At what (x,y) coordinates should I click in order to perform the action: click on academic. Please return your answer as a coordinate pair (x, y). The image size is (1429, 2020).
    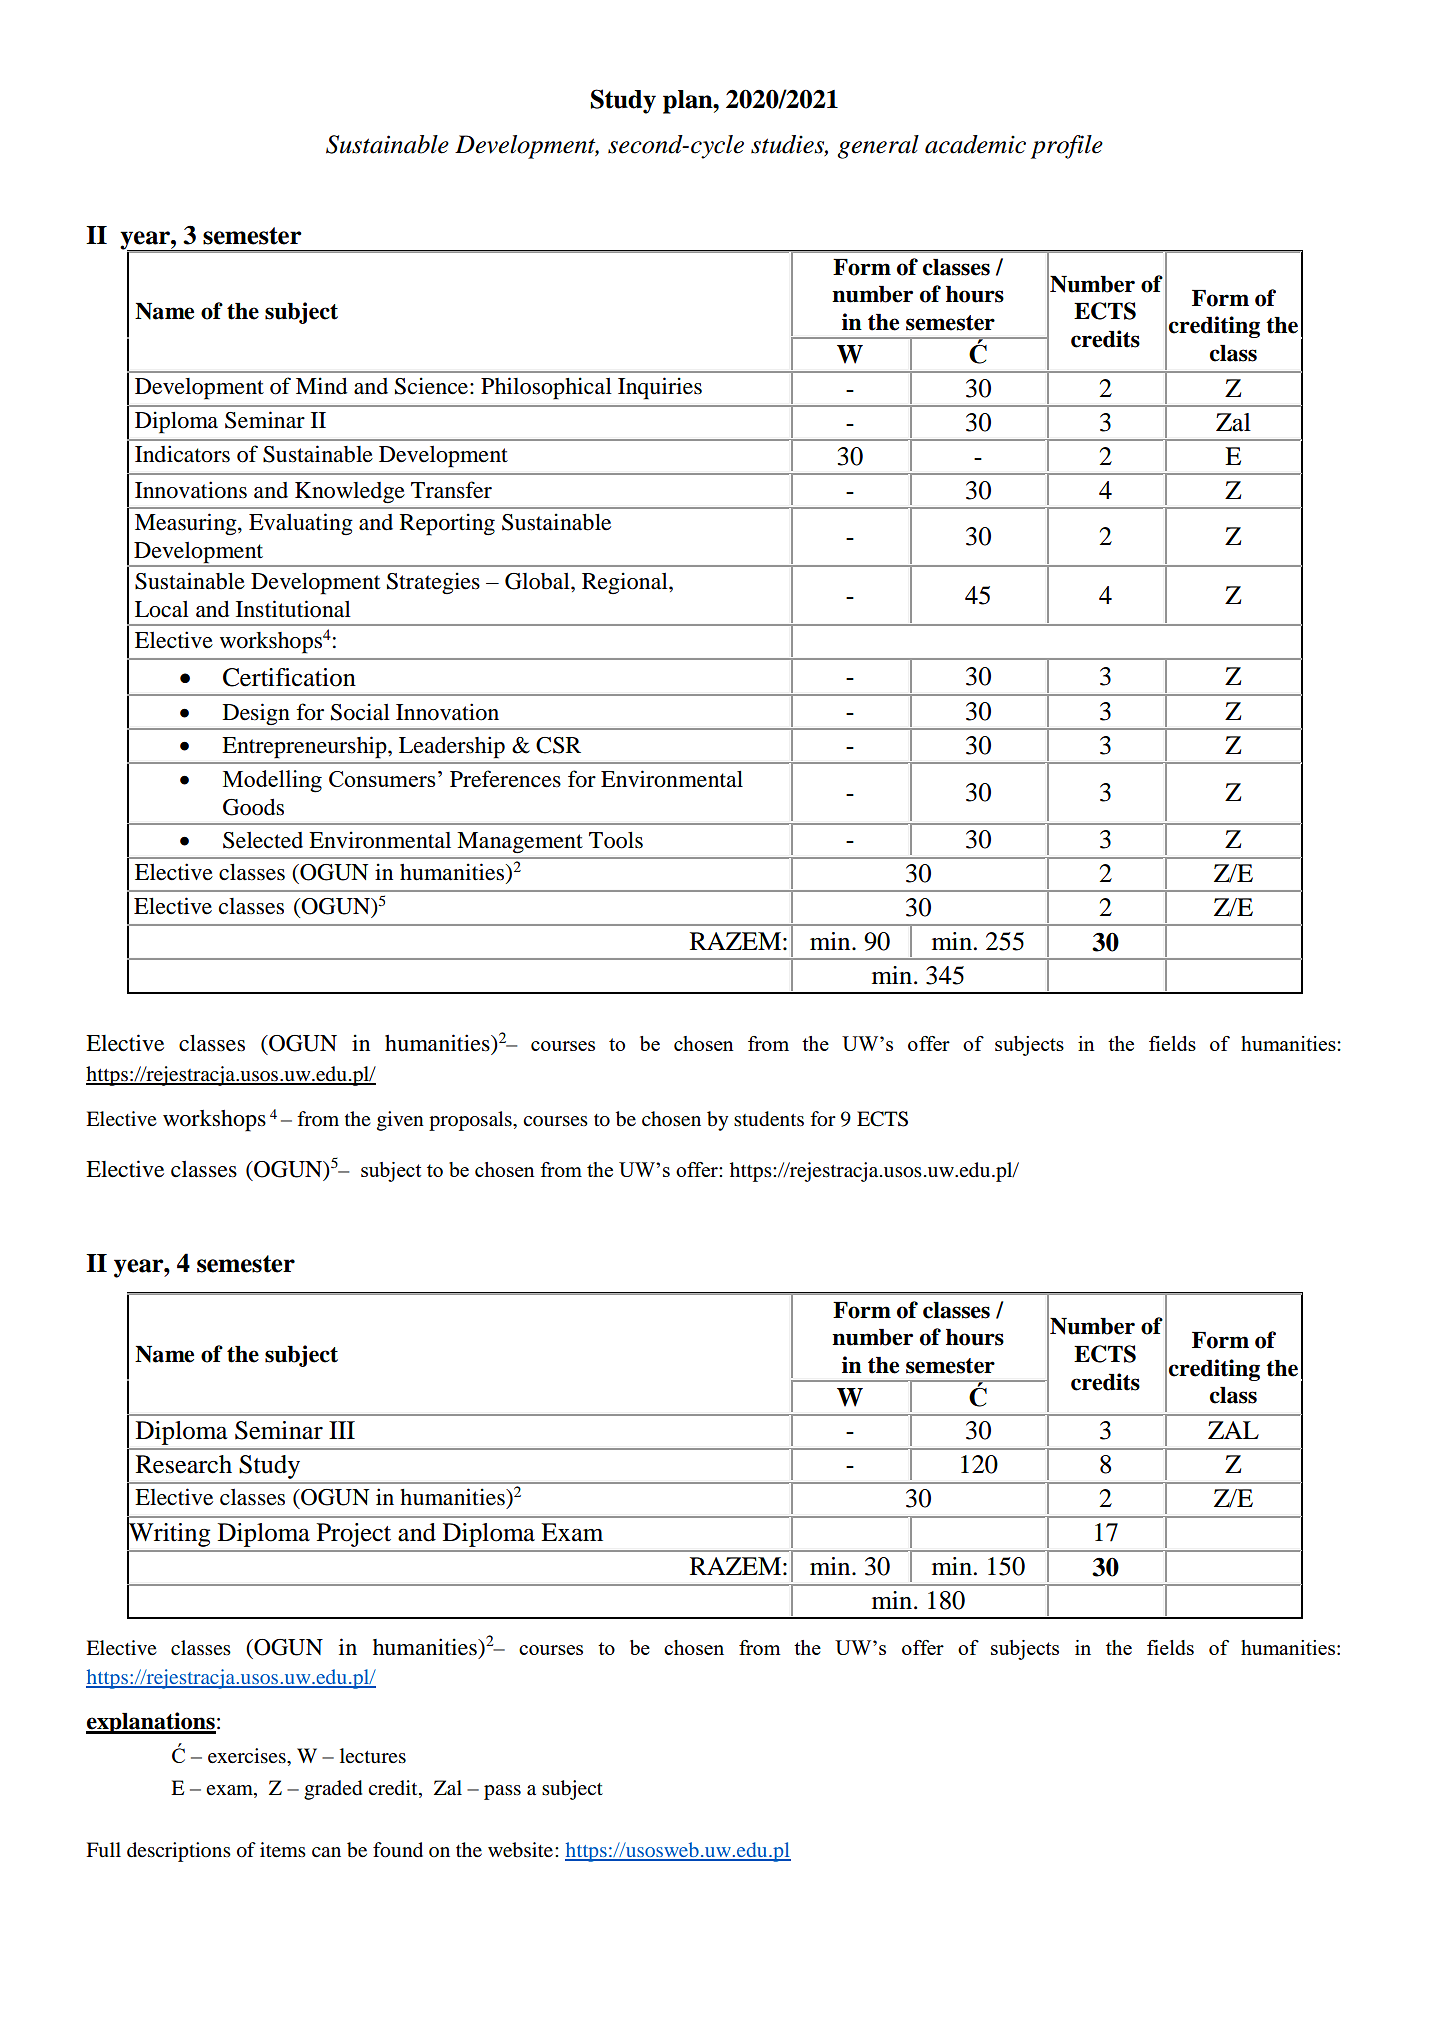
    Looking at the image, I should click on (975, 144).
